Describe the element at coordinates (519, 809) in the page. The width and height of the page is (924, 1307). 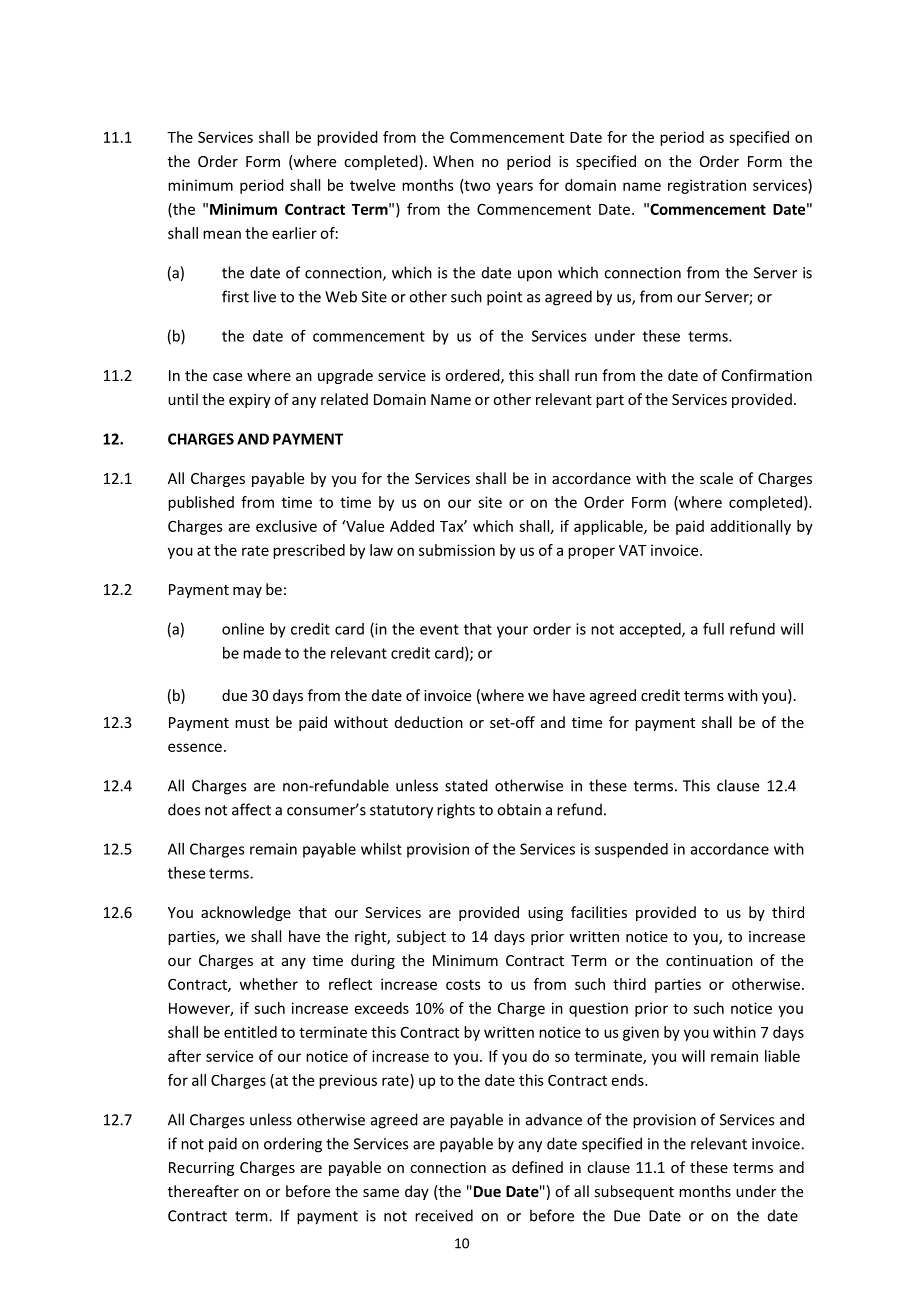
I see `obtain` at that location.
